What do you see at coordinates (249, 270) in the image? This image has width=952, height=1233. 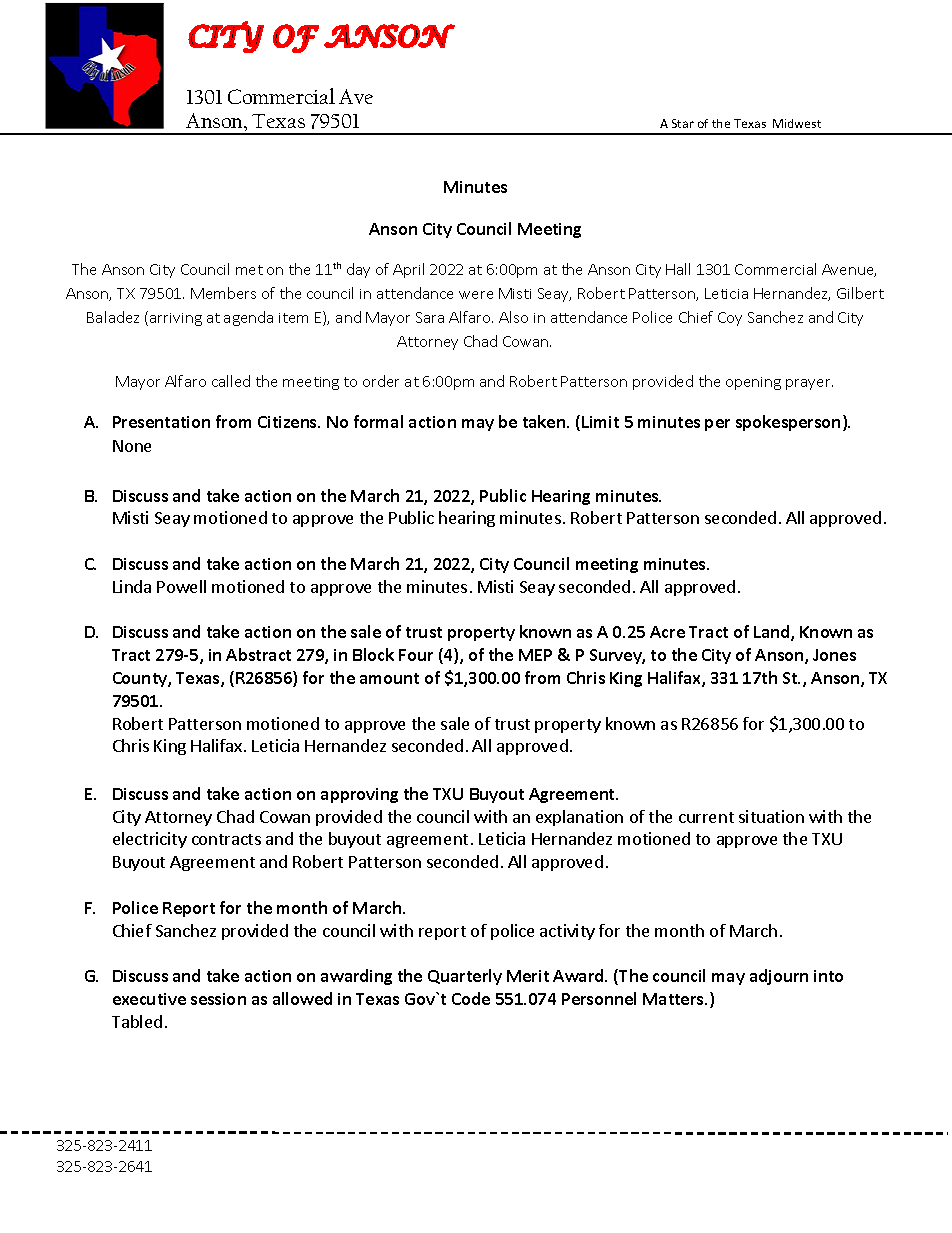 I see `met` at bounding box center [249, 270].
